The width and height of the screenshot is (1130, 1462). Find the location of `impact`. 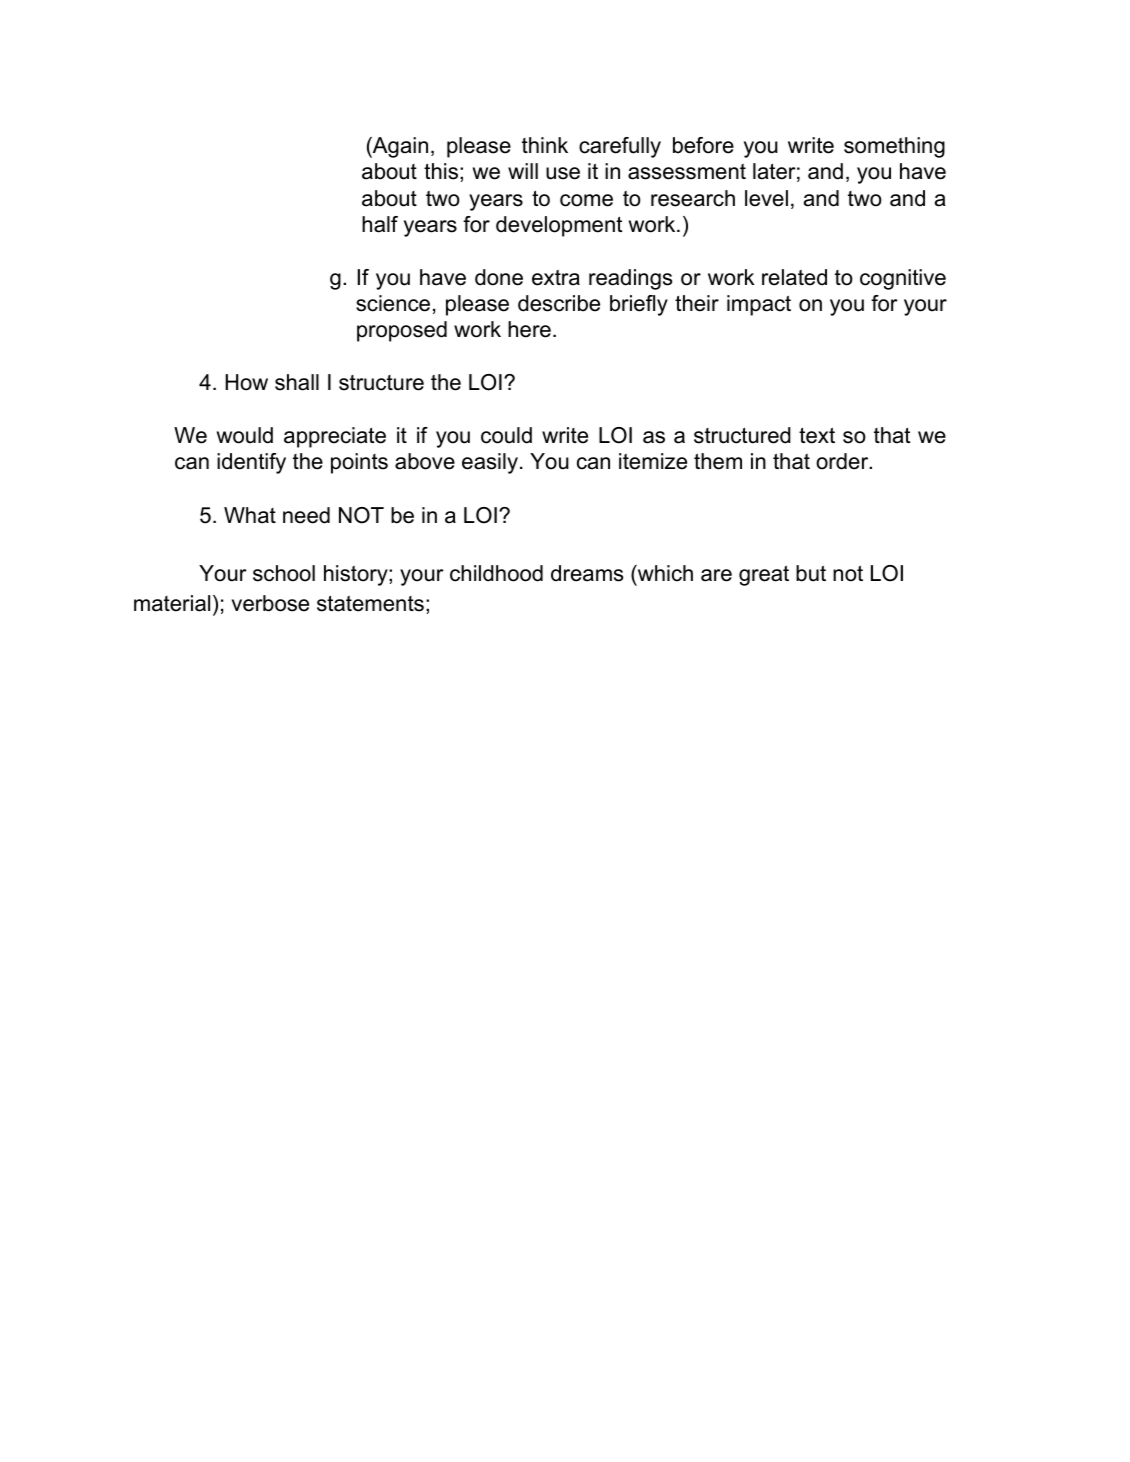

impact is located at coordinates (759, 305).
